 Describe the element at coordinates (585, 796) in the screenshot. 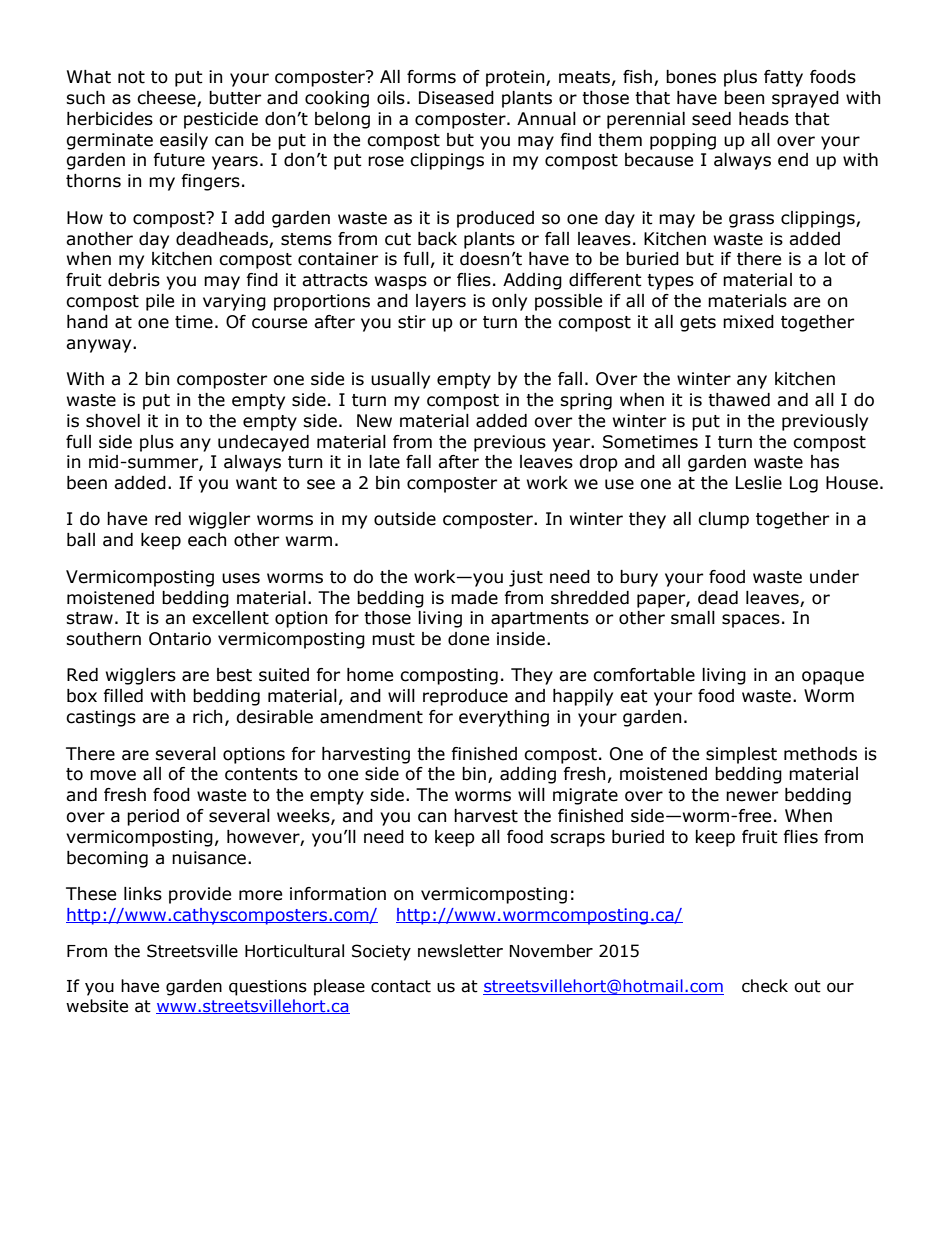

I see `migrate` at that location.
